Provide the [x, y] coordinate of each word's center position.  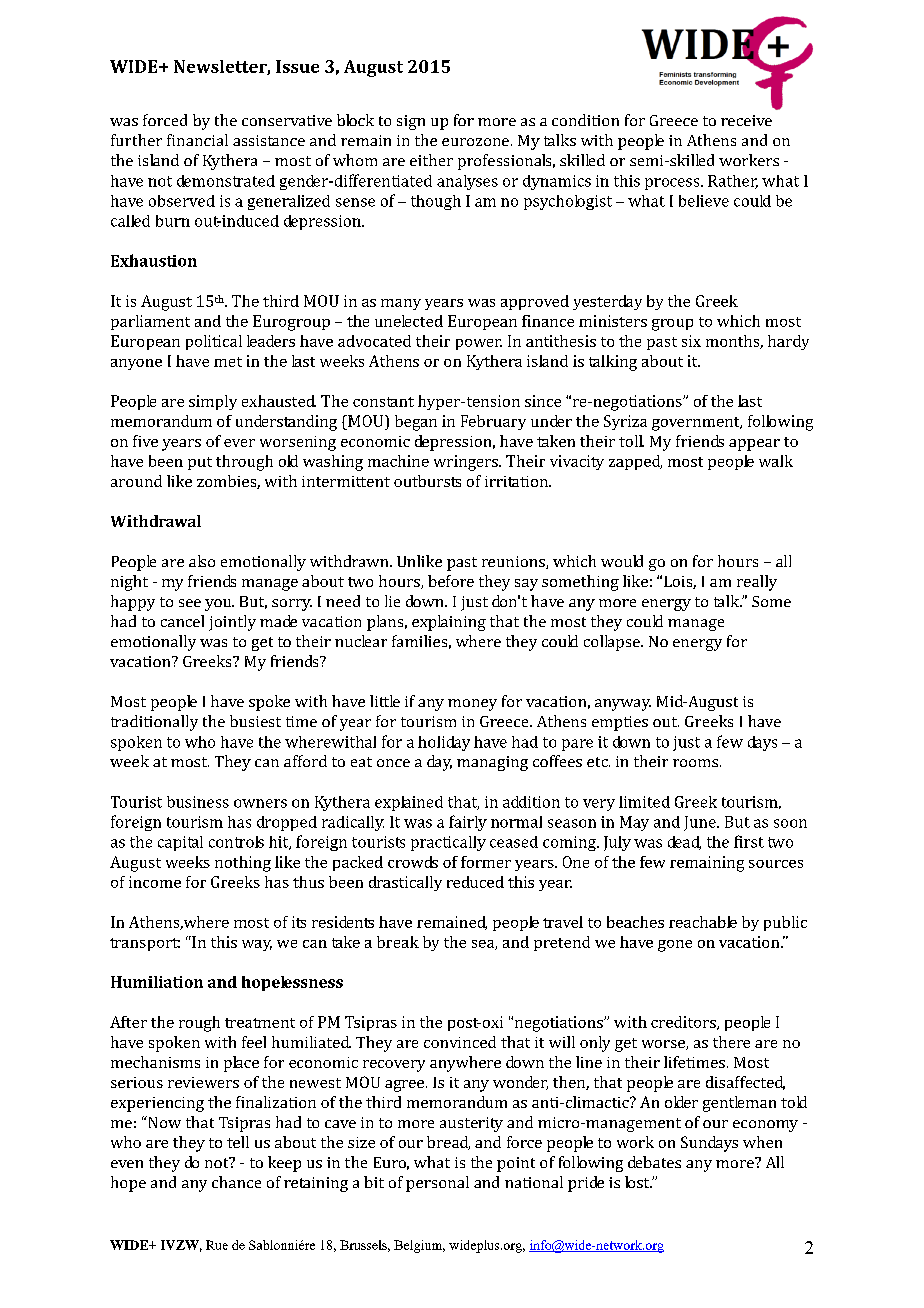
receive [746, 120]
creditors [684, 1023]
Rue [217, 1245]
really [757, 583]
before [451, 581]
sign [411, 122]
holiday [444, 743]
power [479, 344]
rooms [695, 763]
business [198, 802]
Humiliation [157, 982]
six [691, 341]
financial [197, 140]
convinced [460, 1042]
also [202, 561]
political [214, 342]
